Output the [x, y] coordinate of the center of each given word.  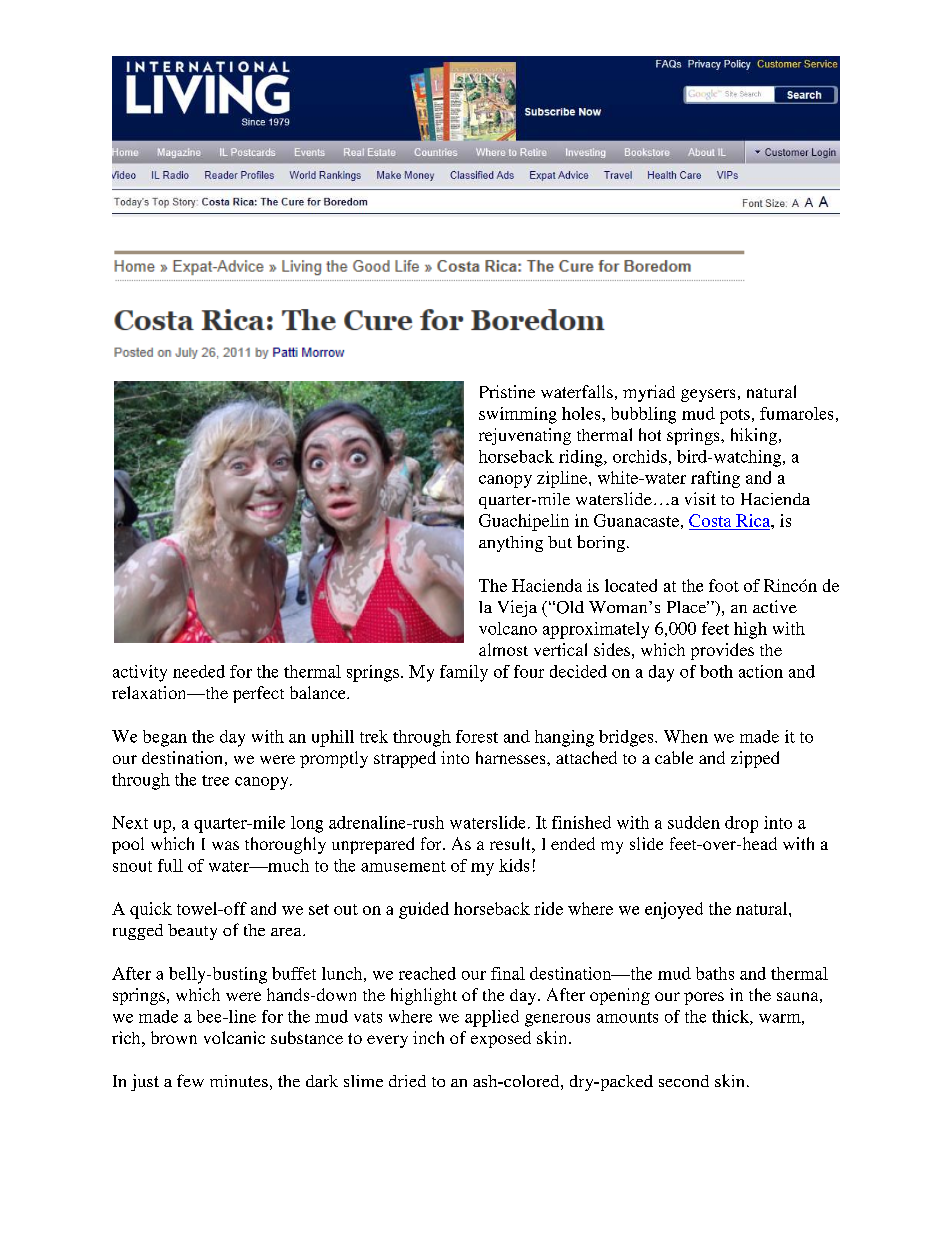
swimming [518, 415]
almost [503, 649]
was [225, 845]
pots [735, 416]
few [190, 1080]
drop [741, 824]
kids [514, 865]
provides [722, 651]
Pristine [507, 391]
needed [199, 671]
